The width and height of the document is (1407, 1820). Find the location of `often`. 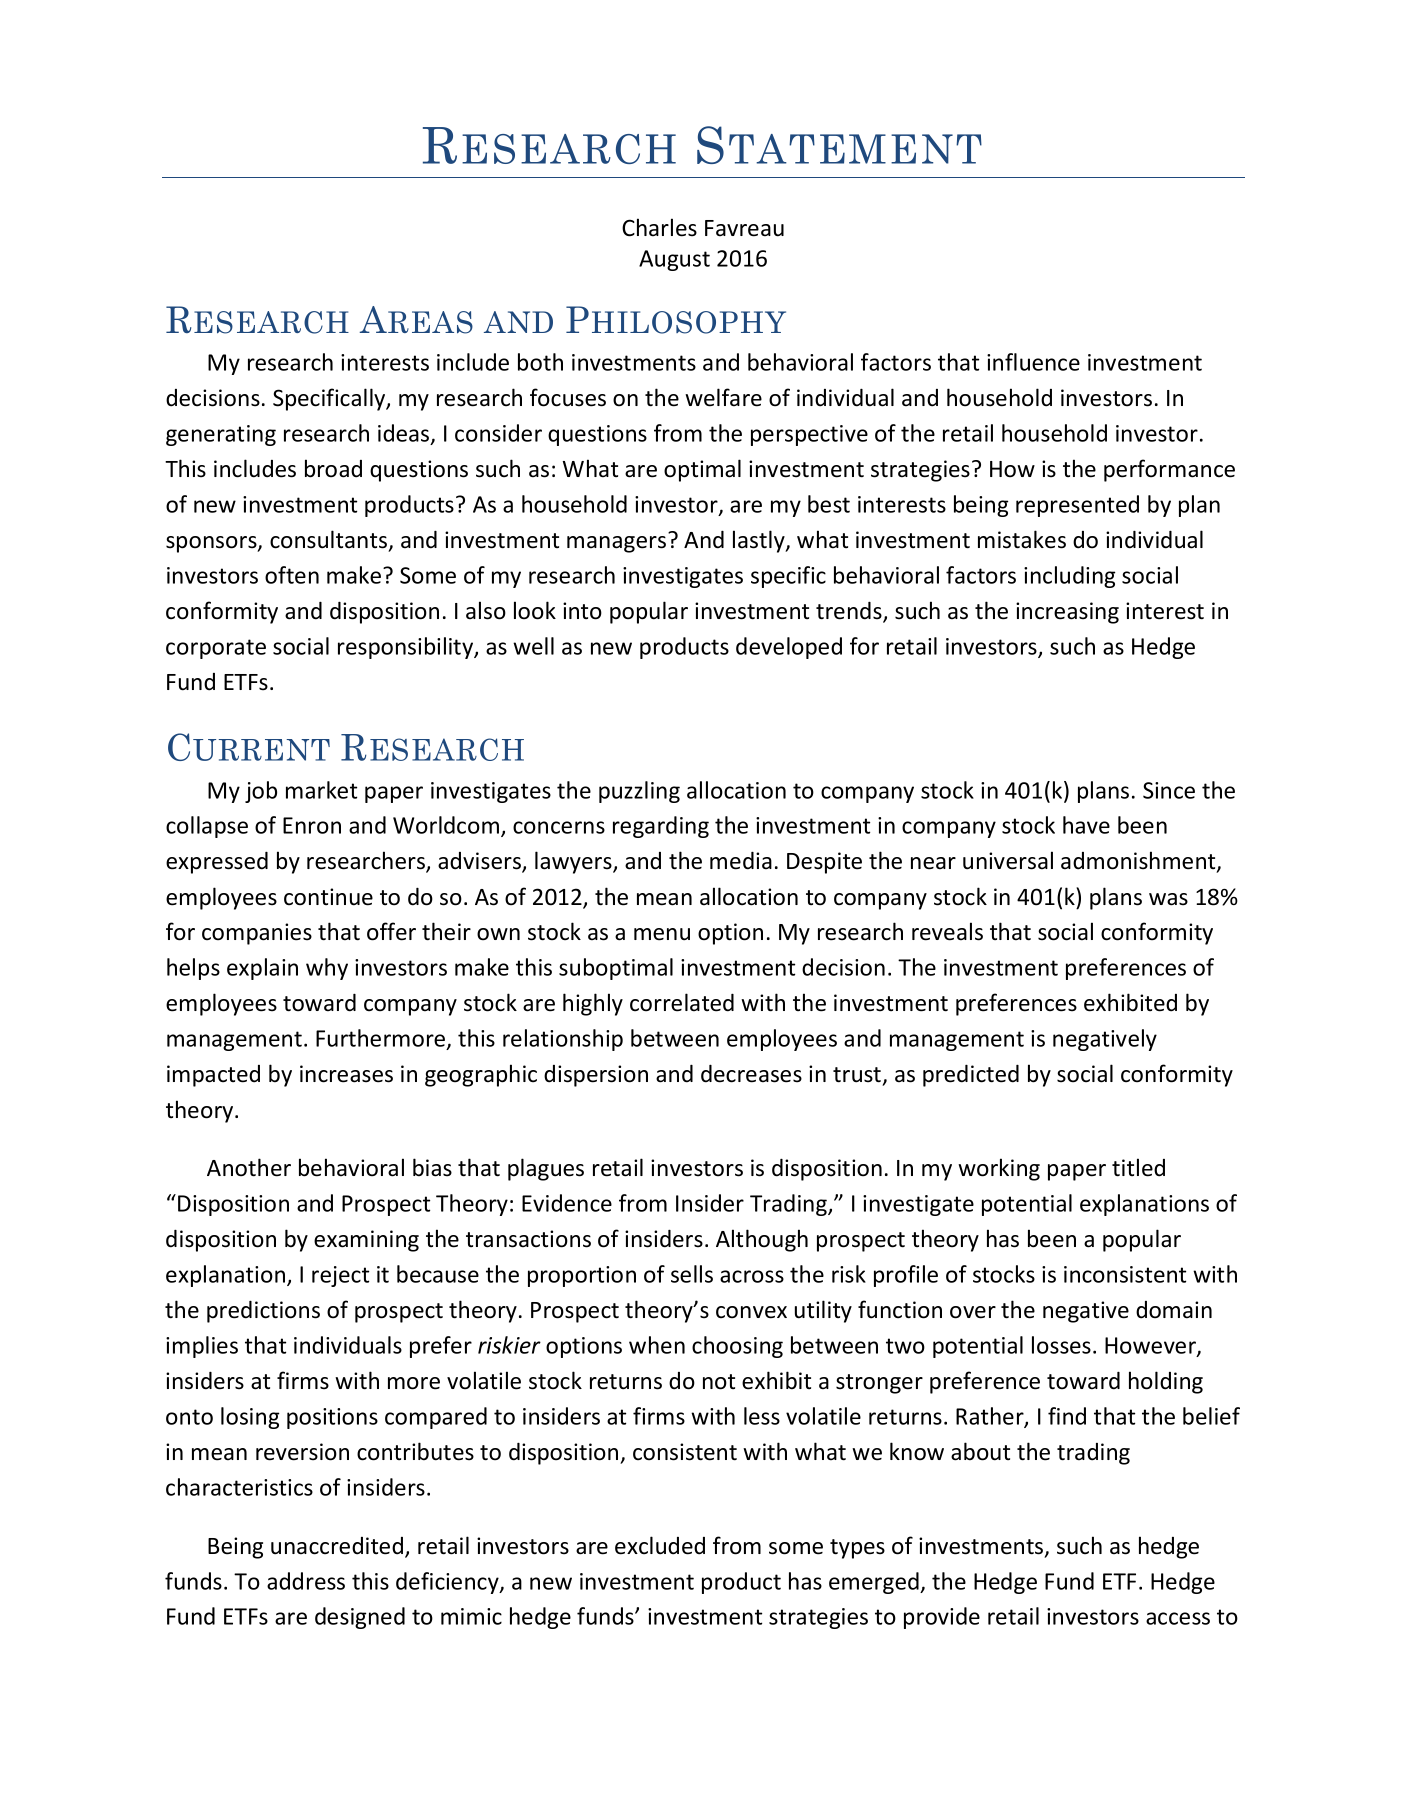

often is located at coordinates (292, 575).
